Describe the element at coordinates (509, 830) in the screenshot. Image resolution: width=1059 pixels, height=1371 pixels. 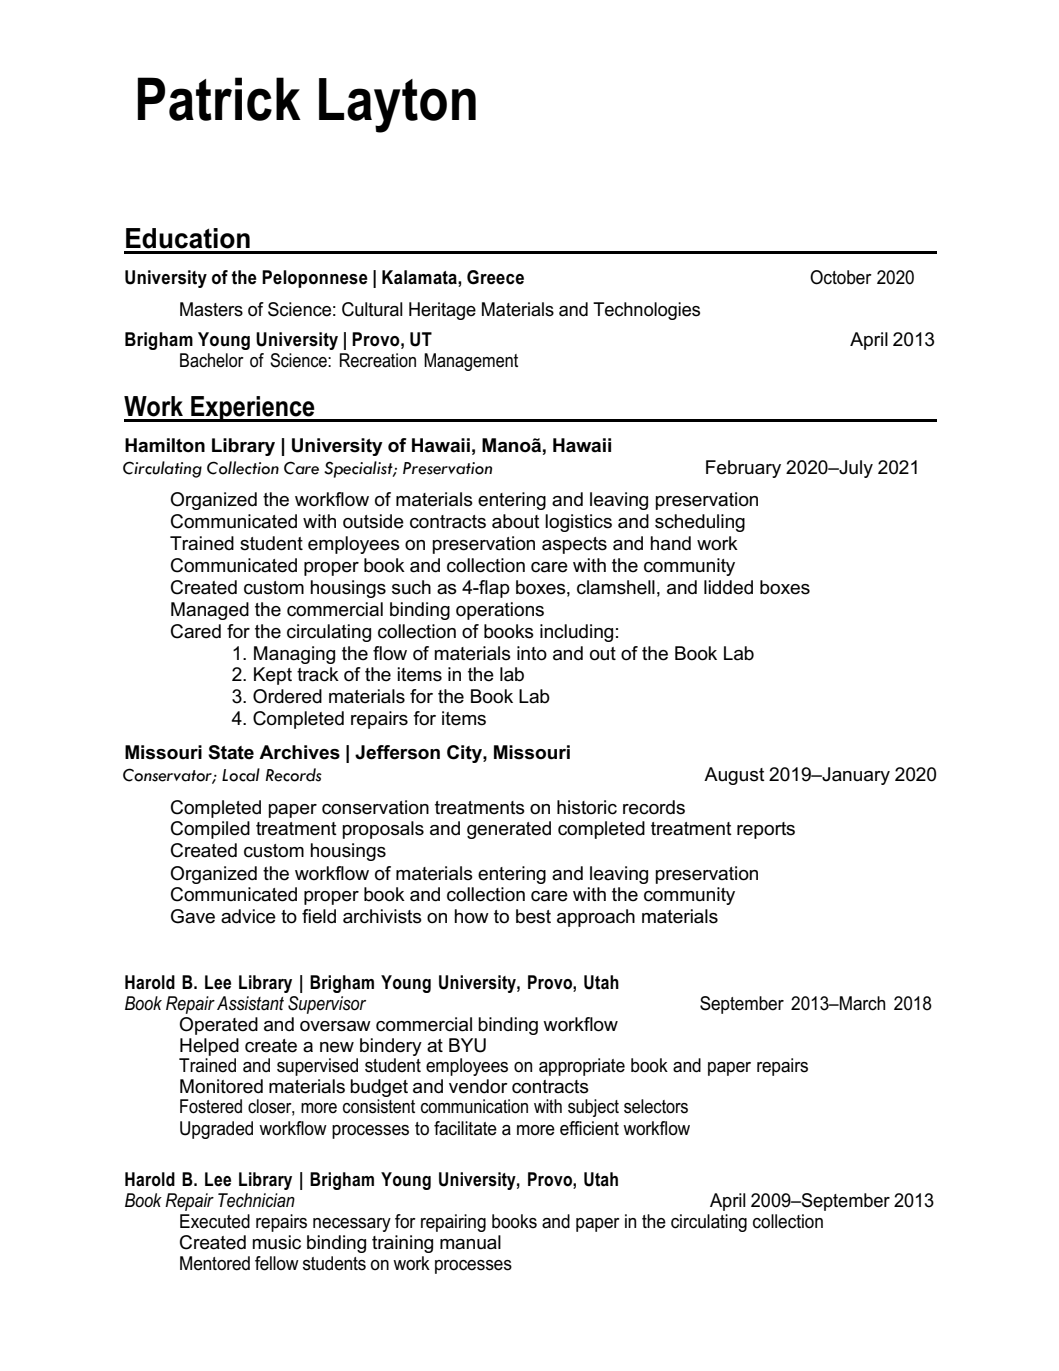
I see `generated` at that location.
